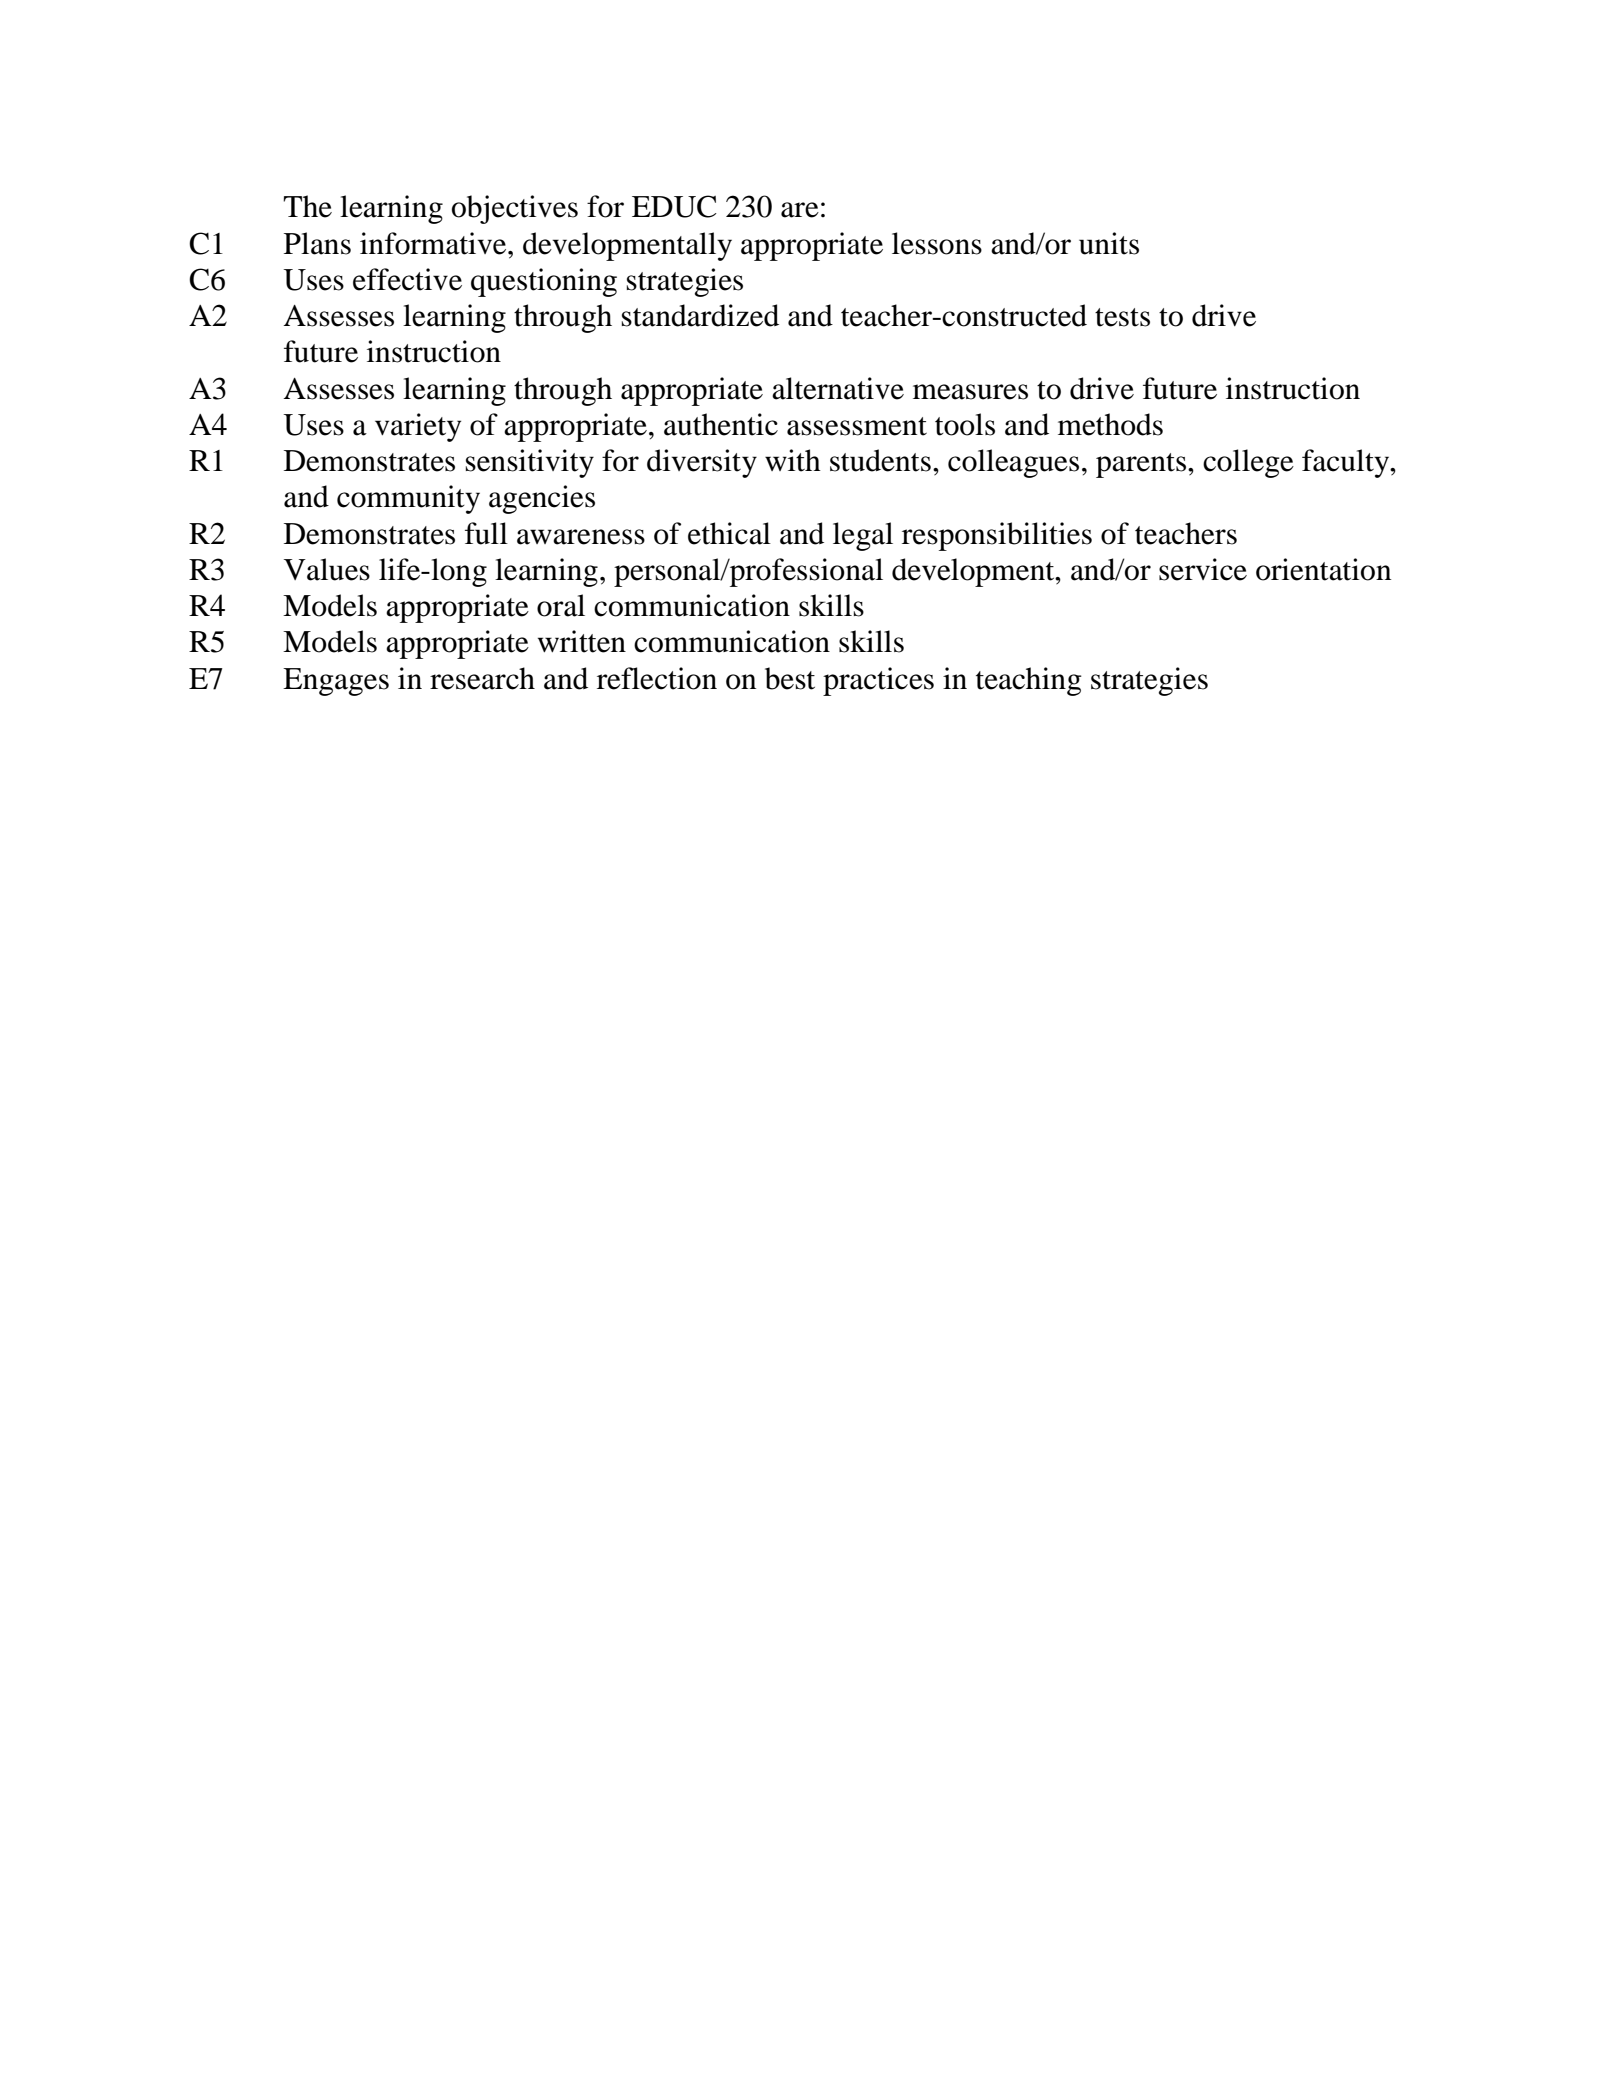 Image resolution: width=1607 pixels, height=2080 pixels. I want to click on lessons, so click(937, 243).
